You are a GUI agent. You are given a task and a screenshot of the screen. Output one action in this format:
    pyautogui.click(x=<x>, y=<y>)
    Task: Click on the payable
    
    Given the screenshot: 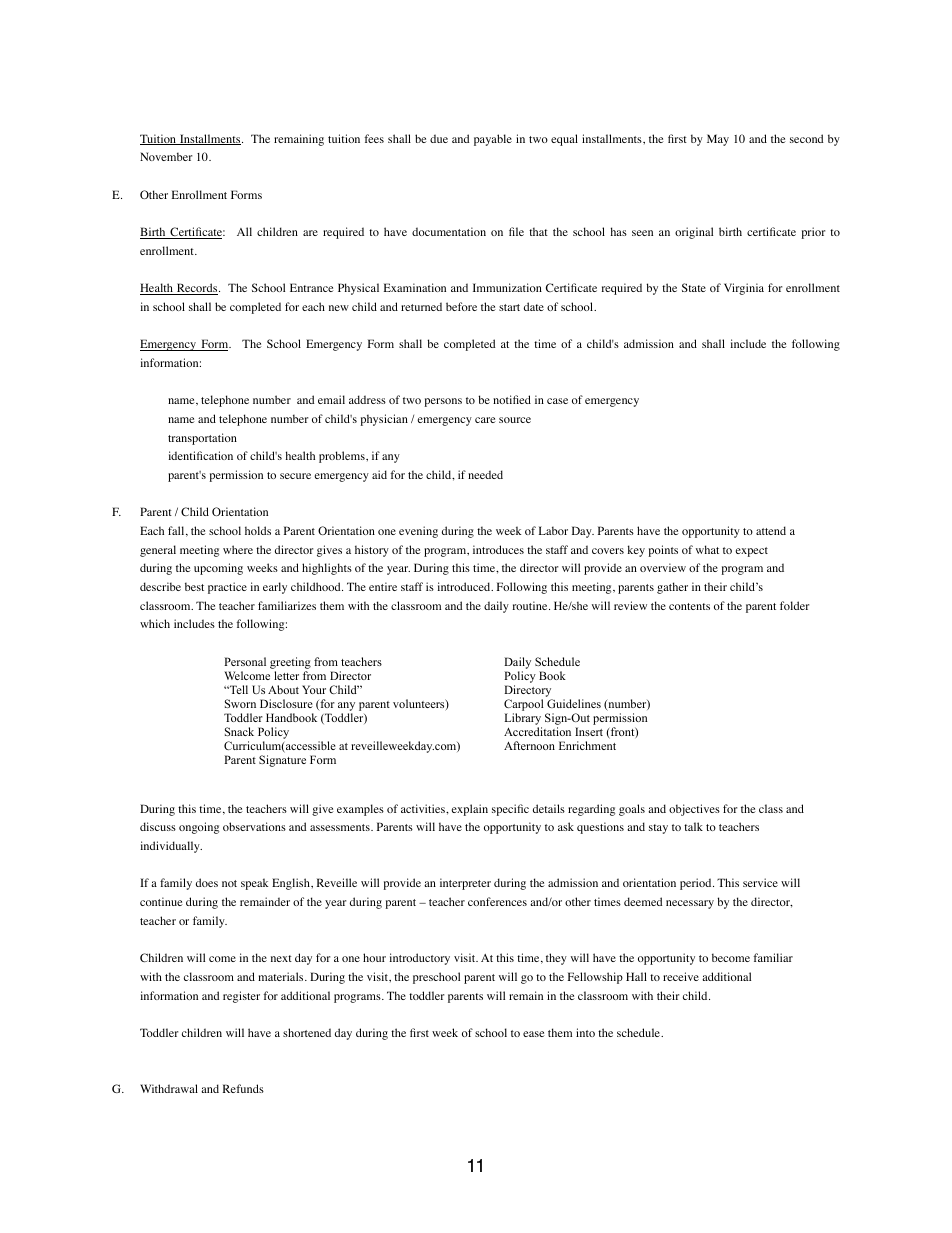 What is the action you would take?
    pyautogui.click(x=493, y=140)
